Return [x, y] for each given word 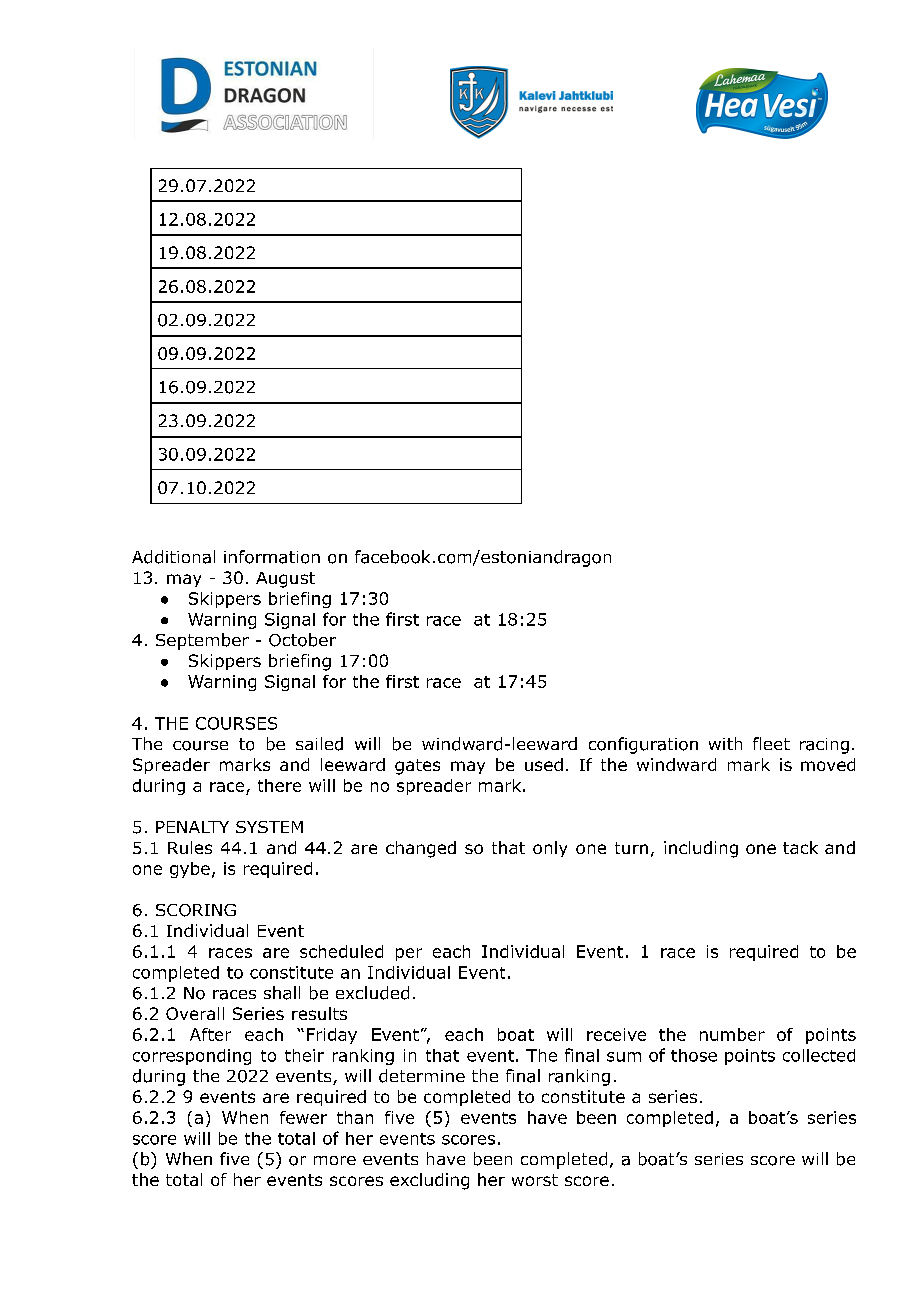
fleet [771, 743]
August [285, 580]
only [550, 849]
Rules [190, 847]
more [335, 1160]
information [272, 557]
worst [535, 1180]
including [701, 849]
